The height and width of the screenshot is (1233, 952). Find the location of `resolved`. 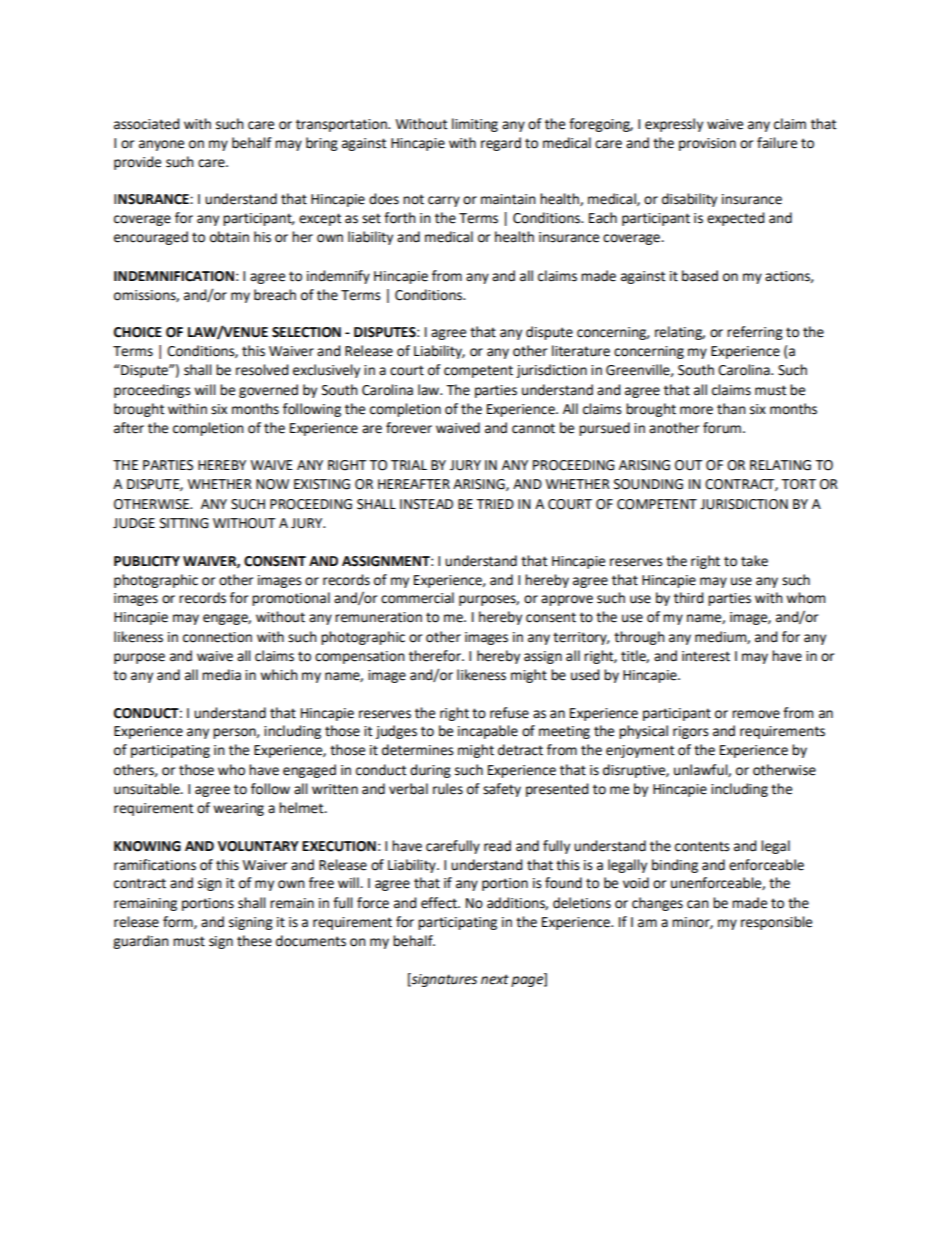

resolved is located at coordinates (262, 370).
